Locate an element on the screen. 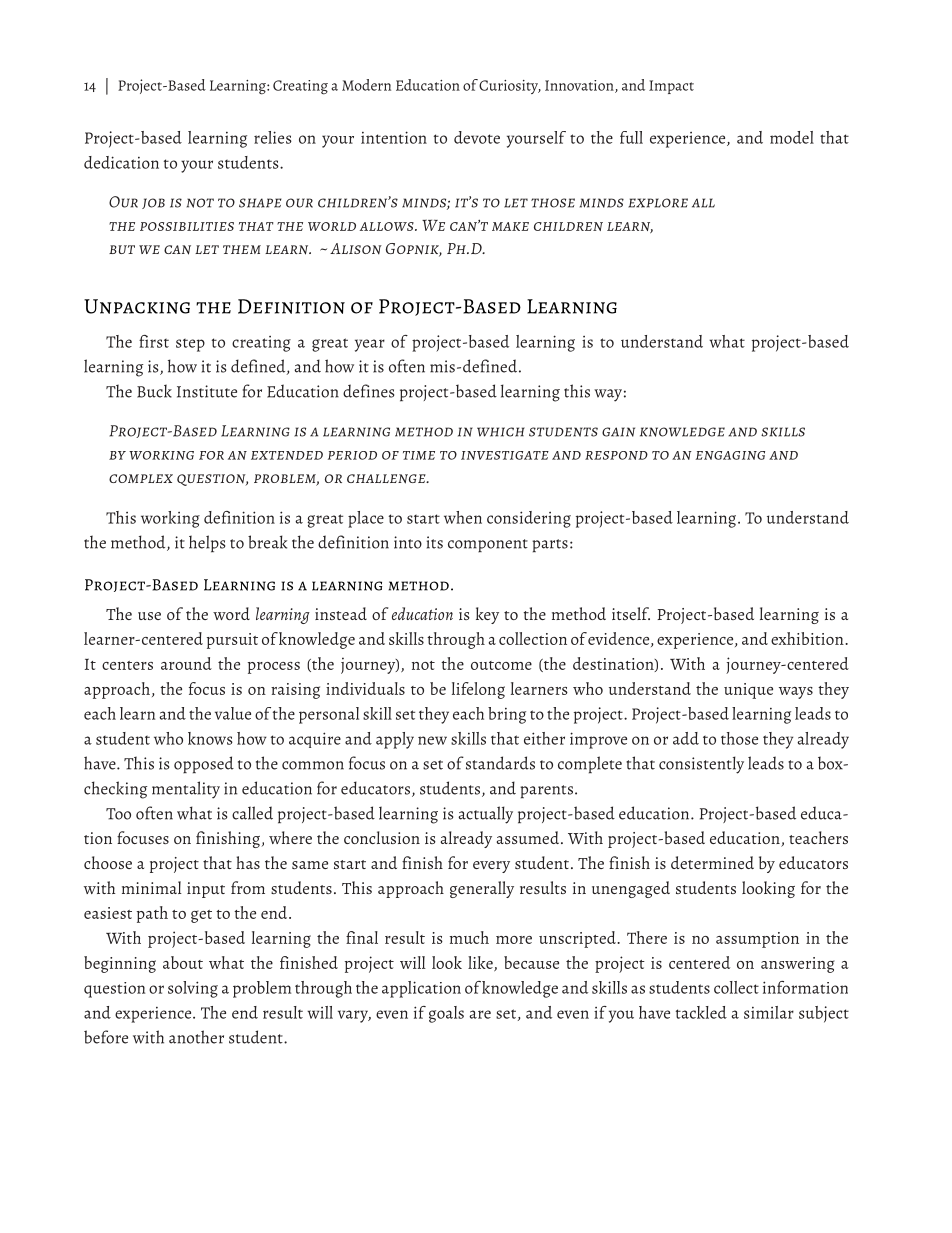 This screenshot has height=1233, width=952. solving is located at coordinates (193, 989).
